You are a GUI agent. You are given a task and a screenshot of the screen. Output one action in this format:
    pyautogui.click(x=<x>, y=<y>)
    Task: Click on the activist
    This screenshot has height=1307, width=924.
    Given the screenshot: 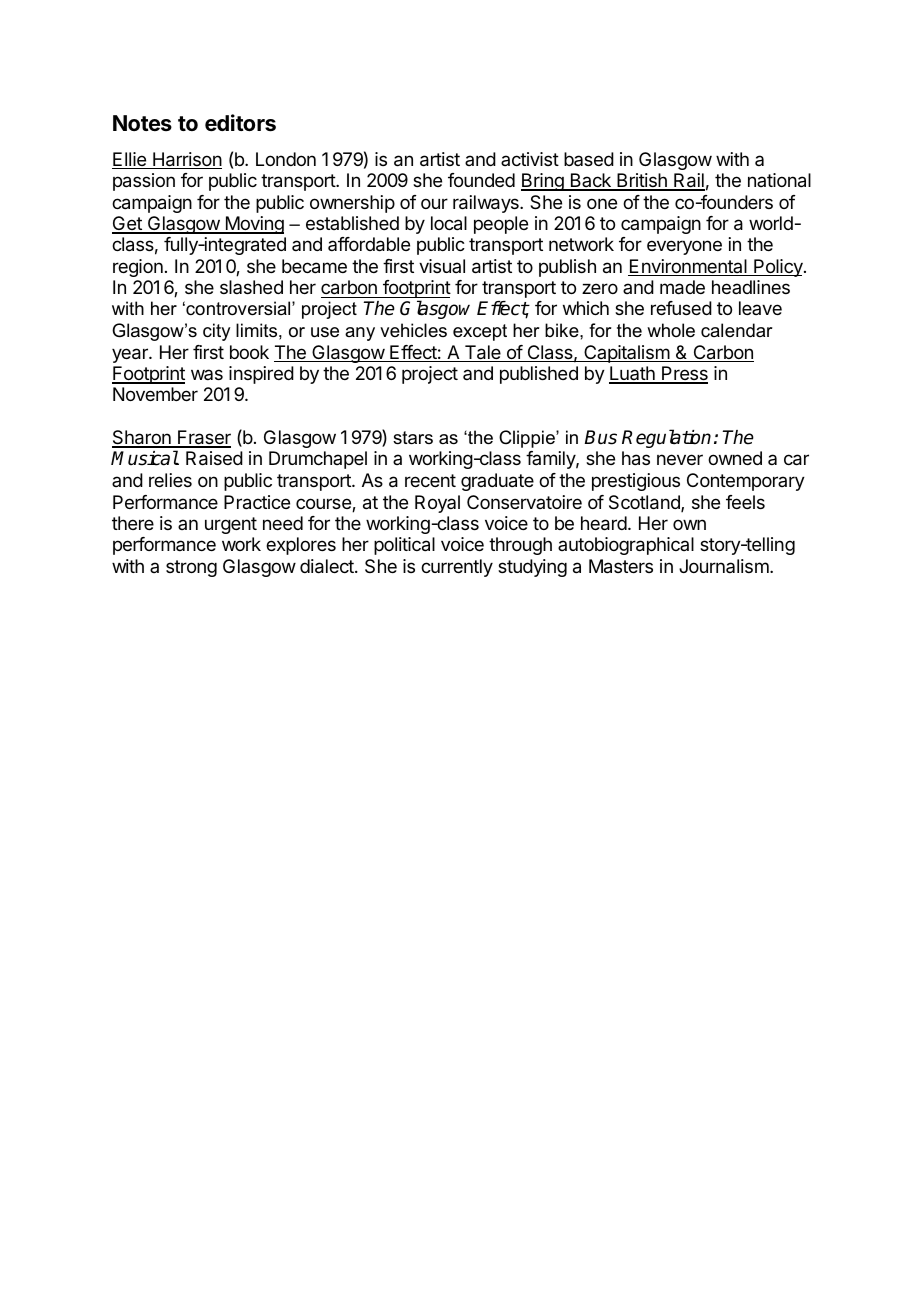 What is the action you would take?
    pyautogui.click(x=530, y=159)
